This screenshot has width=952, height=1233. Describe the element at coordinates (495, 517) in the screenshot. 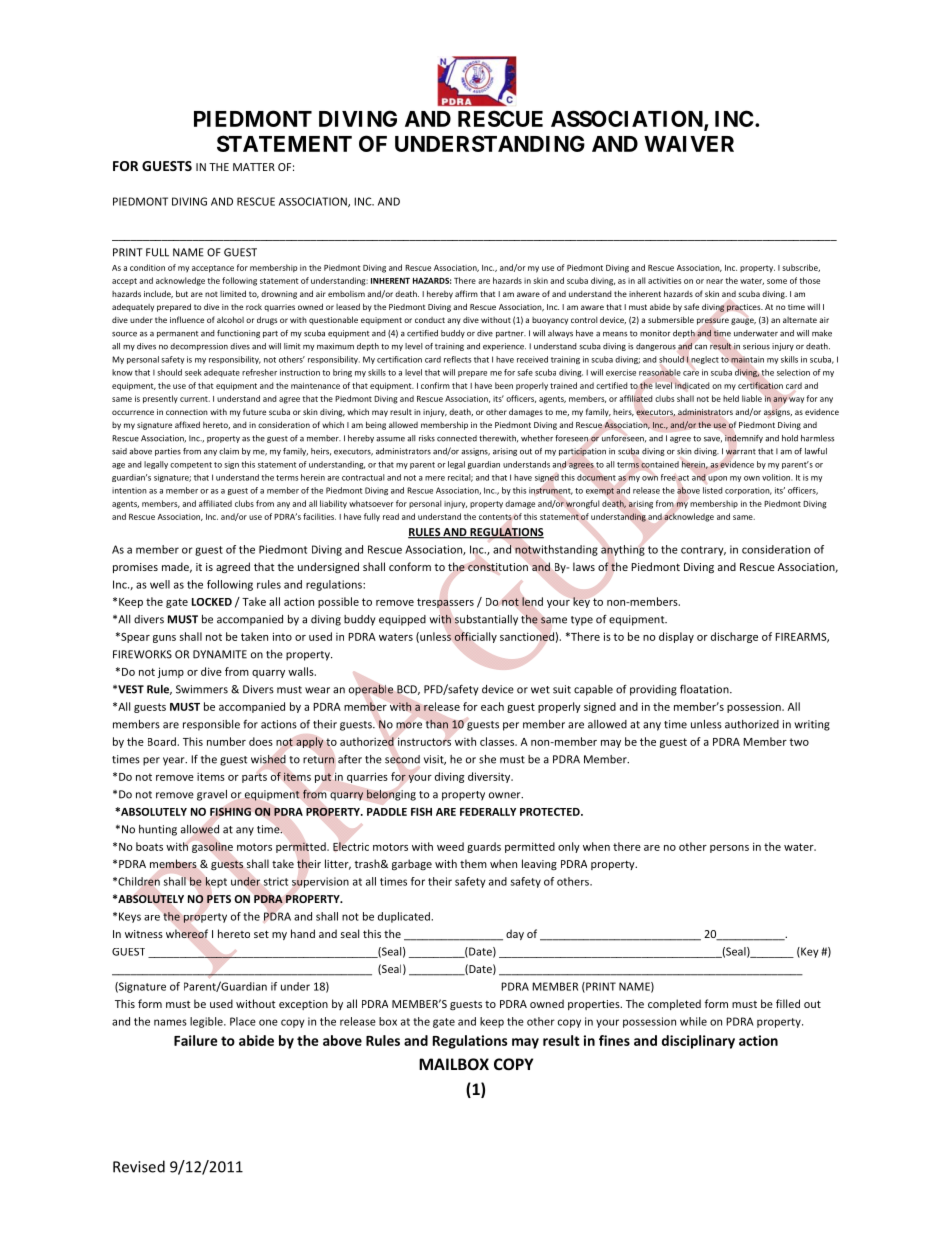

I see `contents` at that location.
